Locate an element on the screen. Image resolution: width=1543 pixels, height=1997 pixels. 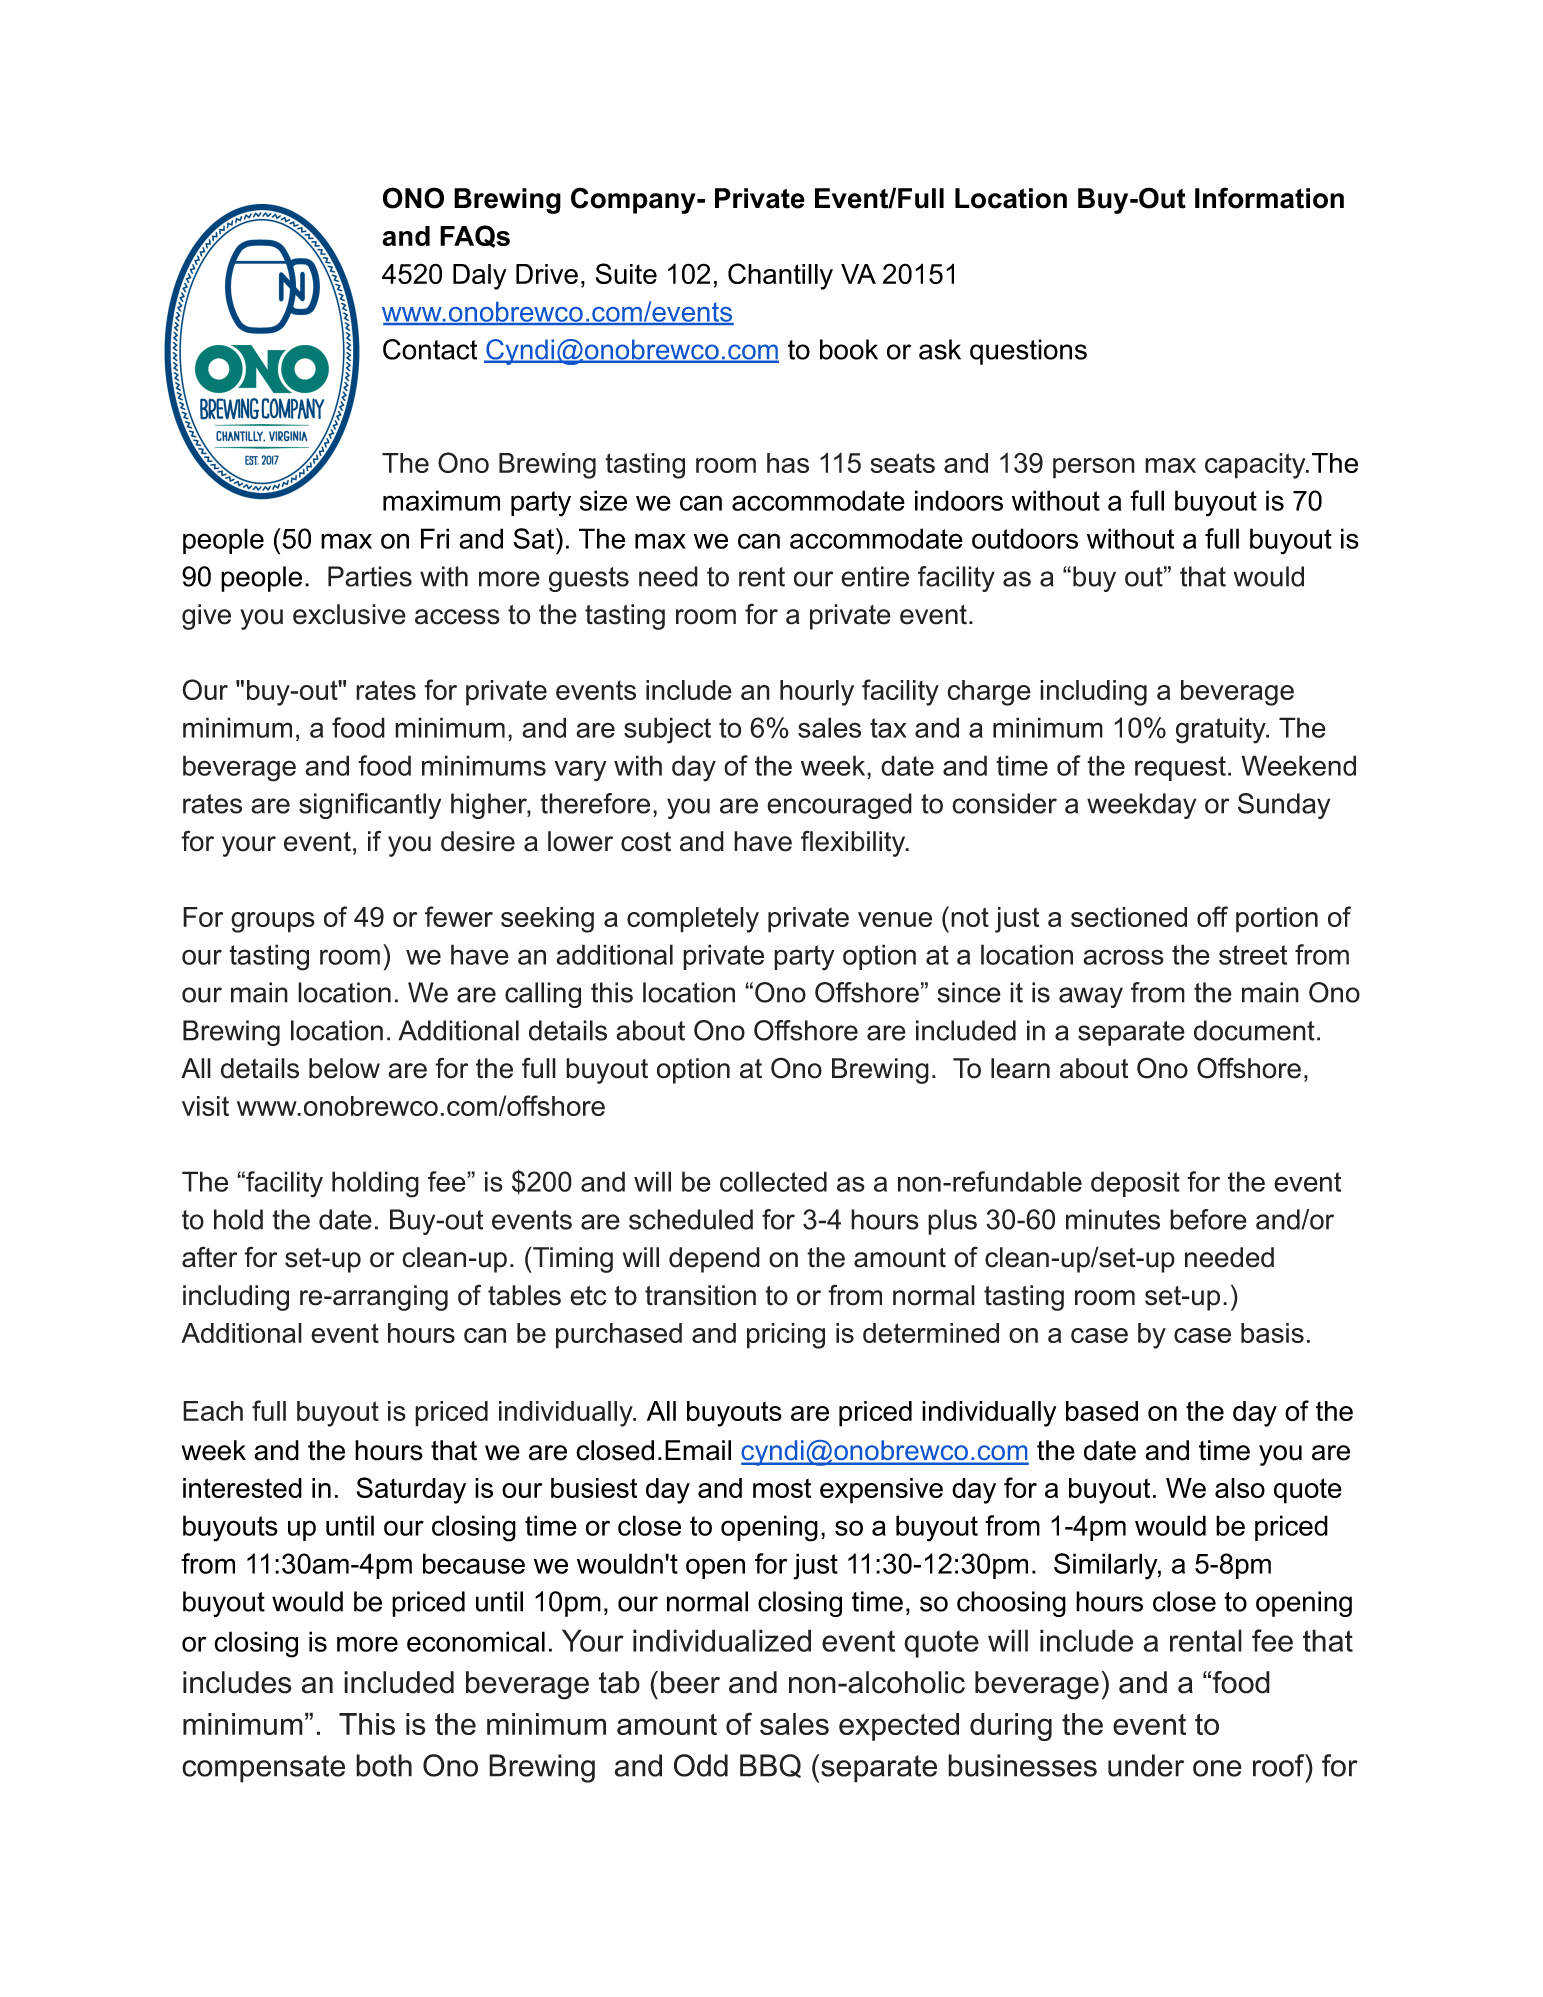
below is located at coordinates (344, 1068).
